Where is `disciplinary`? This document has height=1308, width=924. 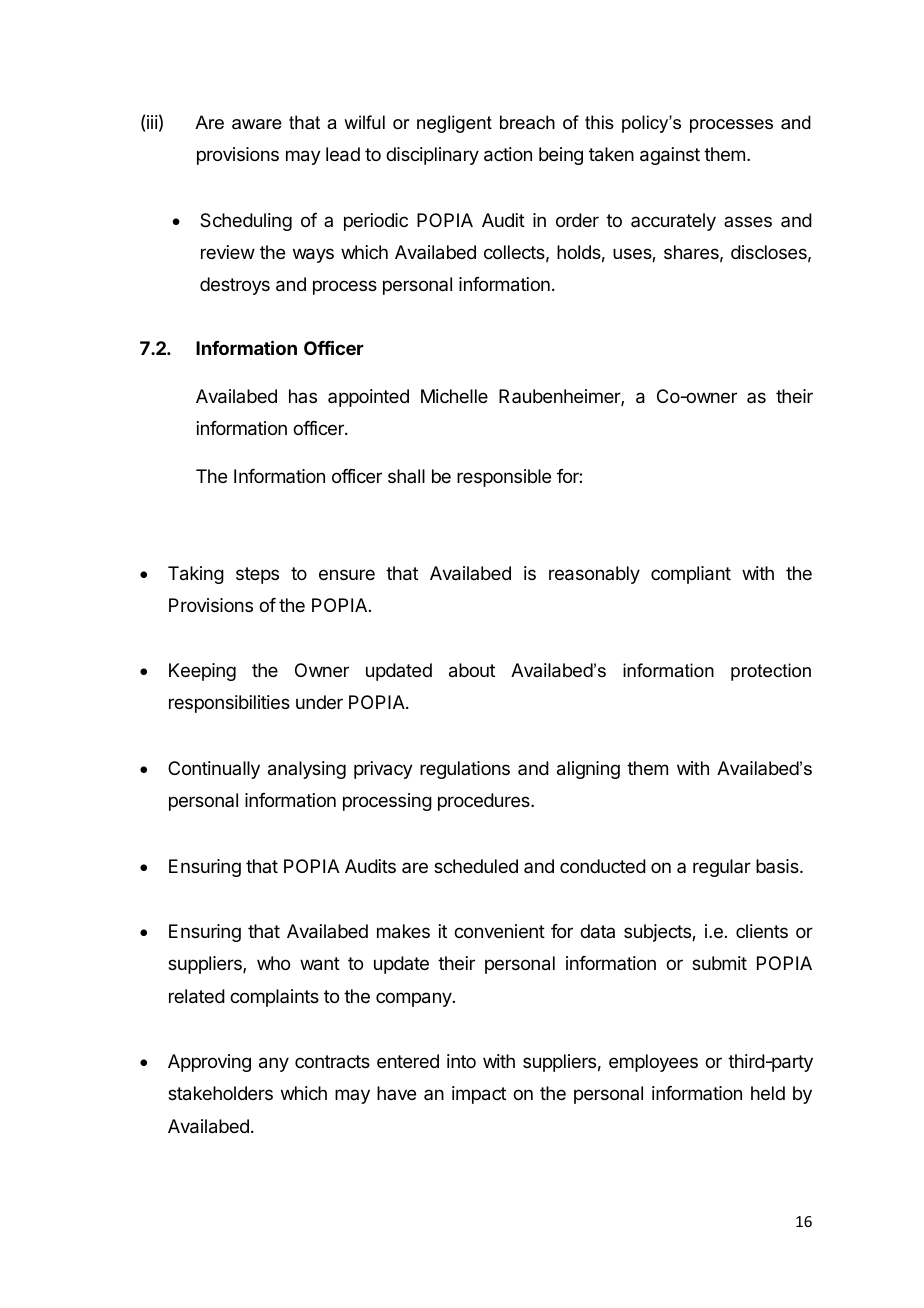
disciplinary is located at coordinates (432, 156).
